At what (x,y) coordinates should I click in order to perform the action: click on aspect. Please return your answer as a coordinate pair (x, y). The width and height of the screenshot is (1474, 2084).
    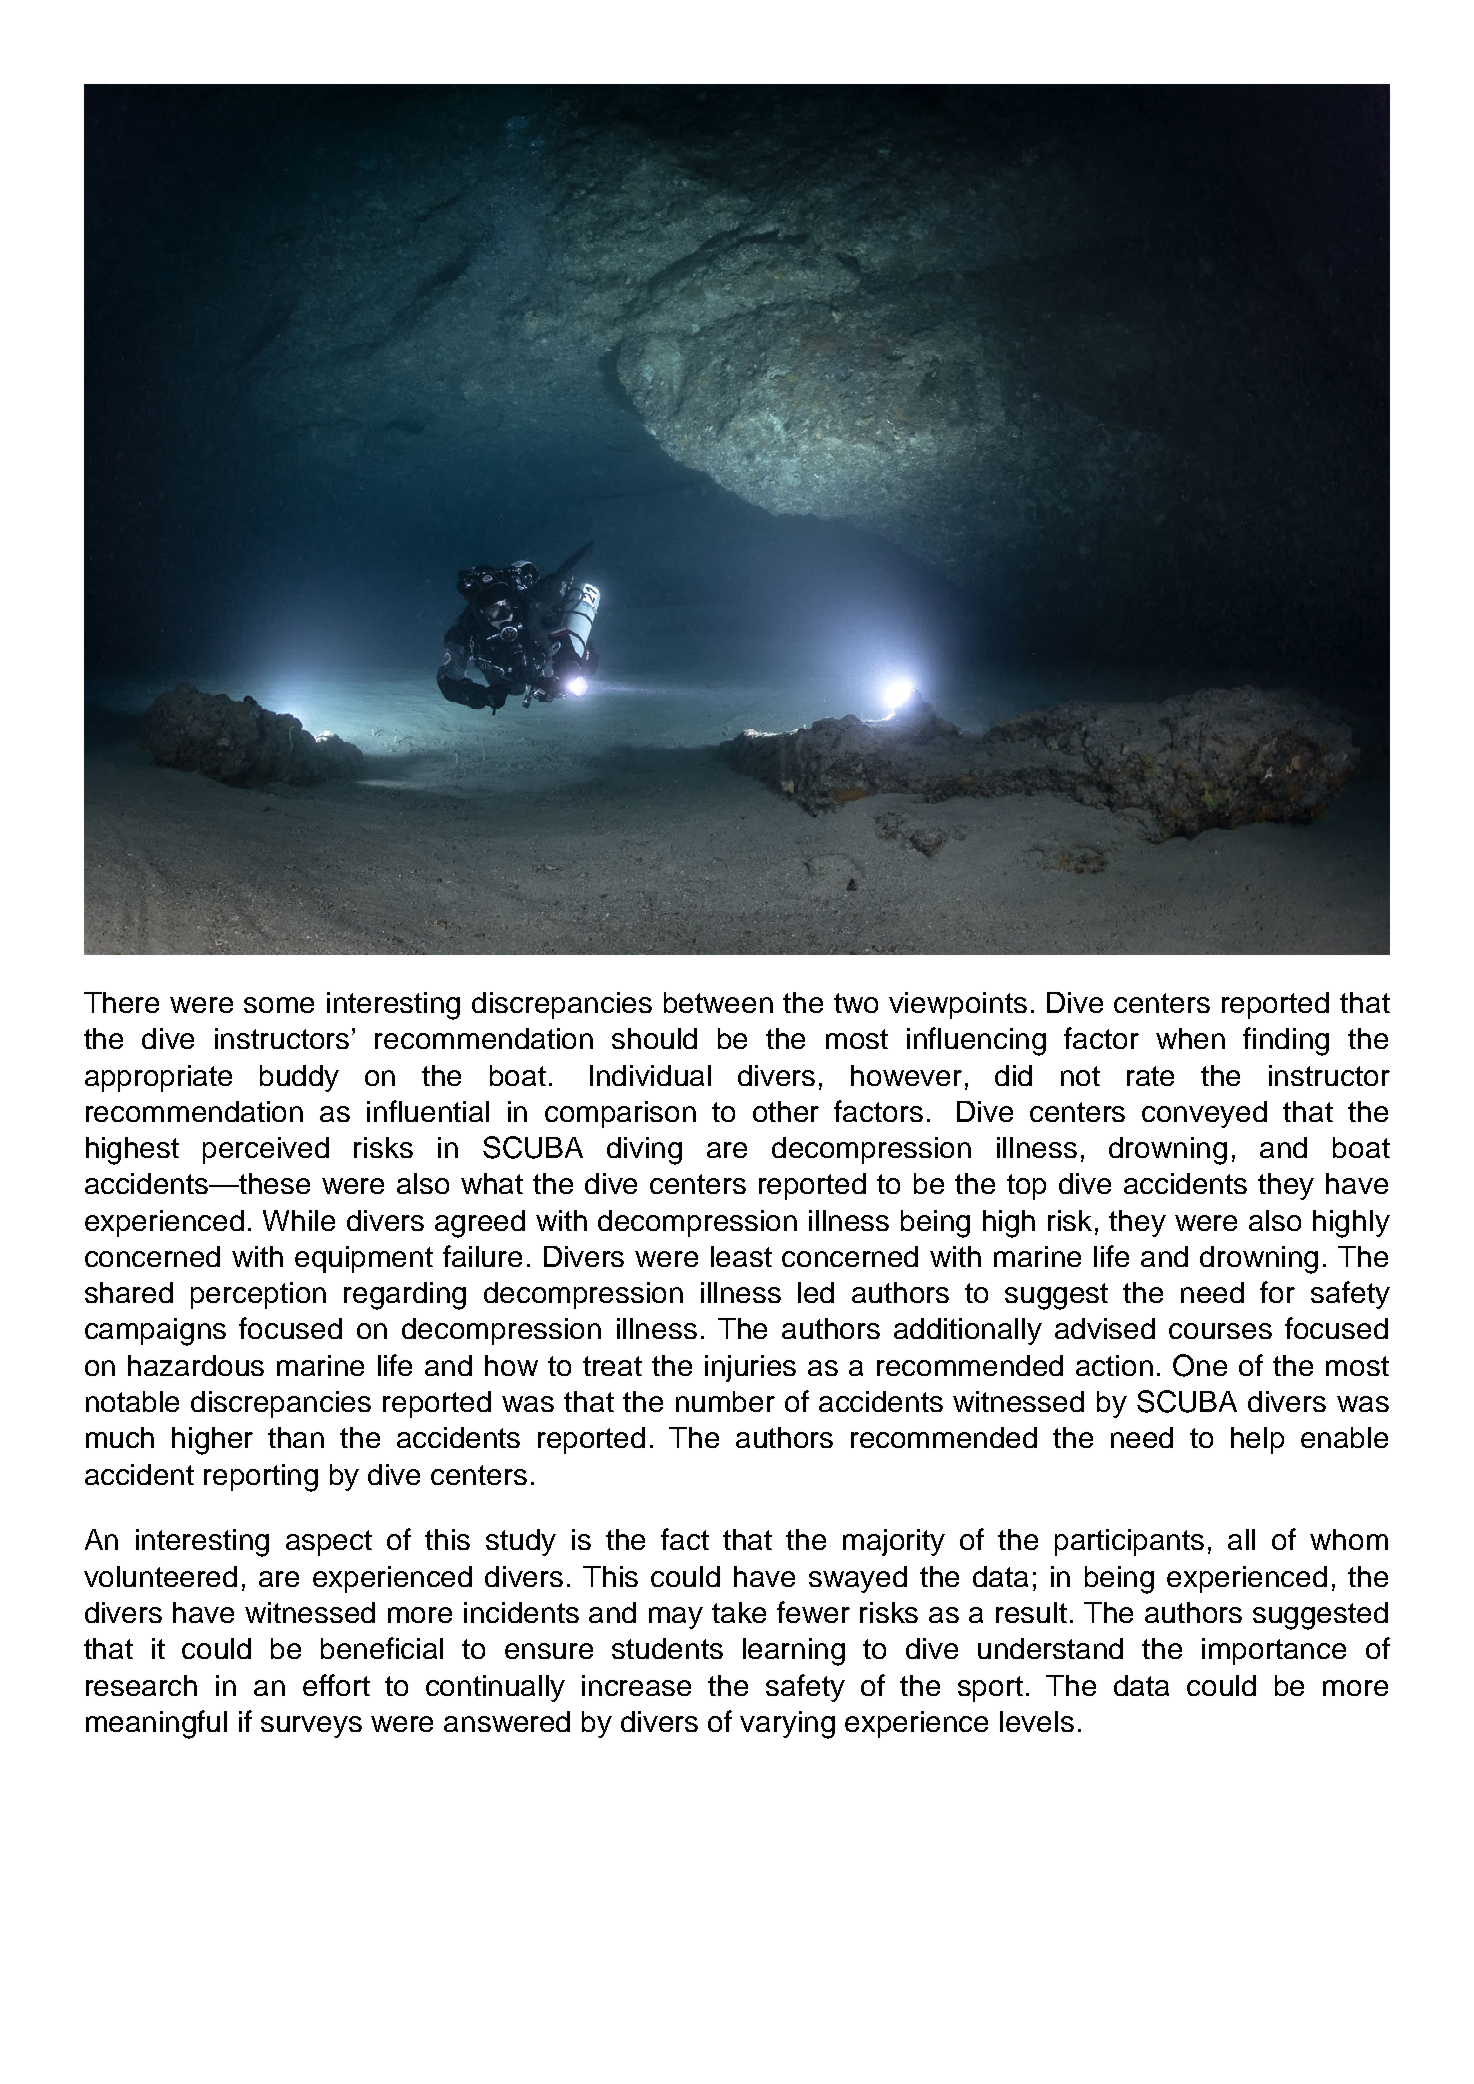
    Looking at the image, I should click on (329, 1543).
